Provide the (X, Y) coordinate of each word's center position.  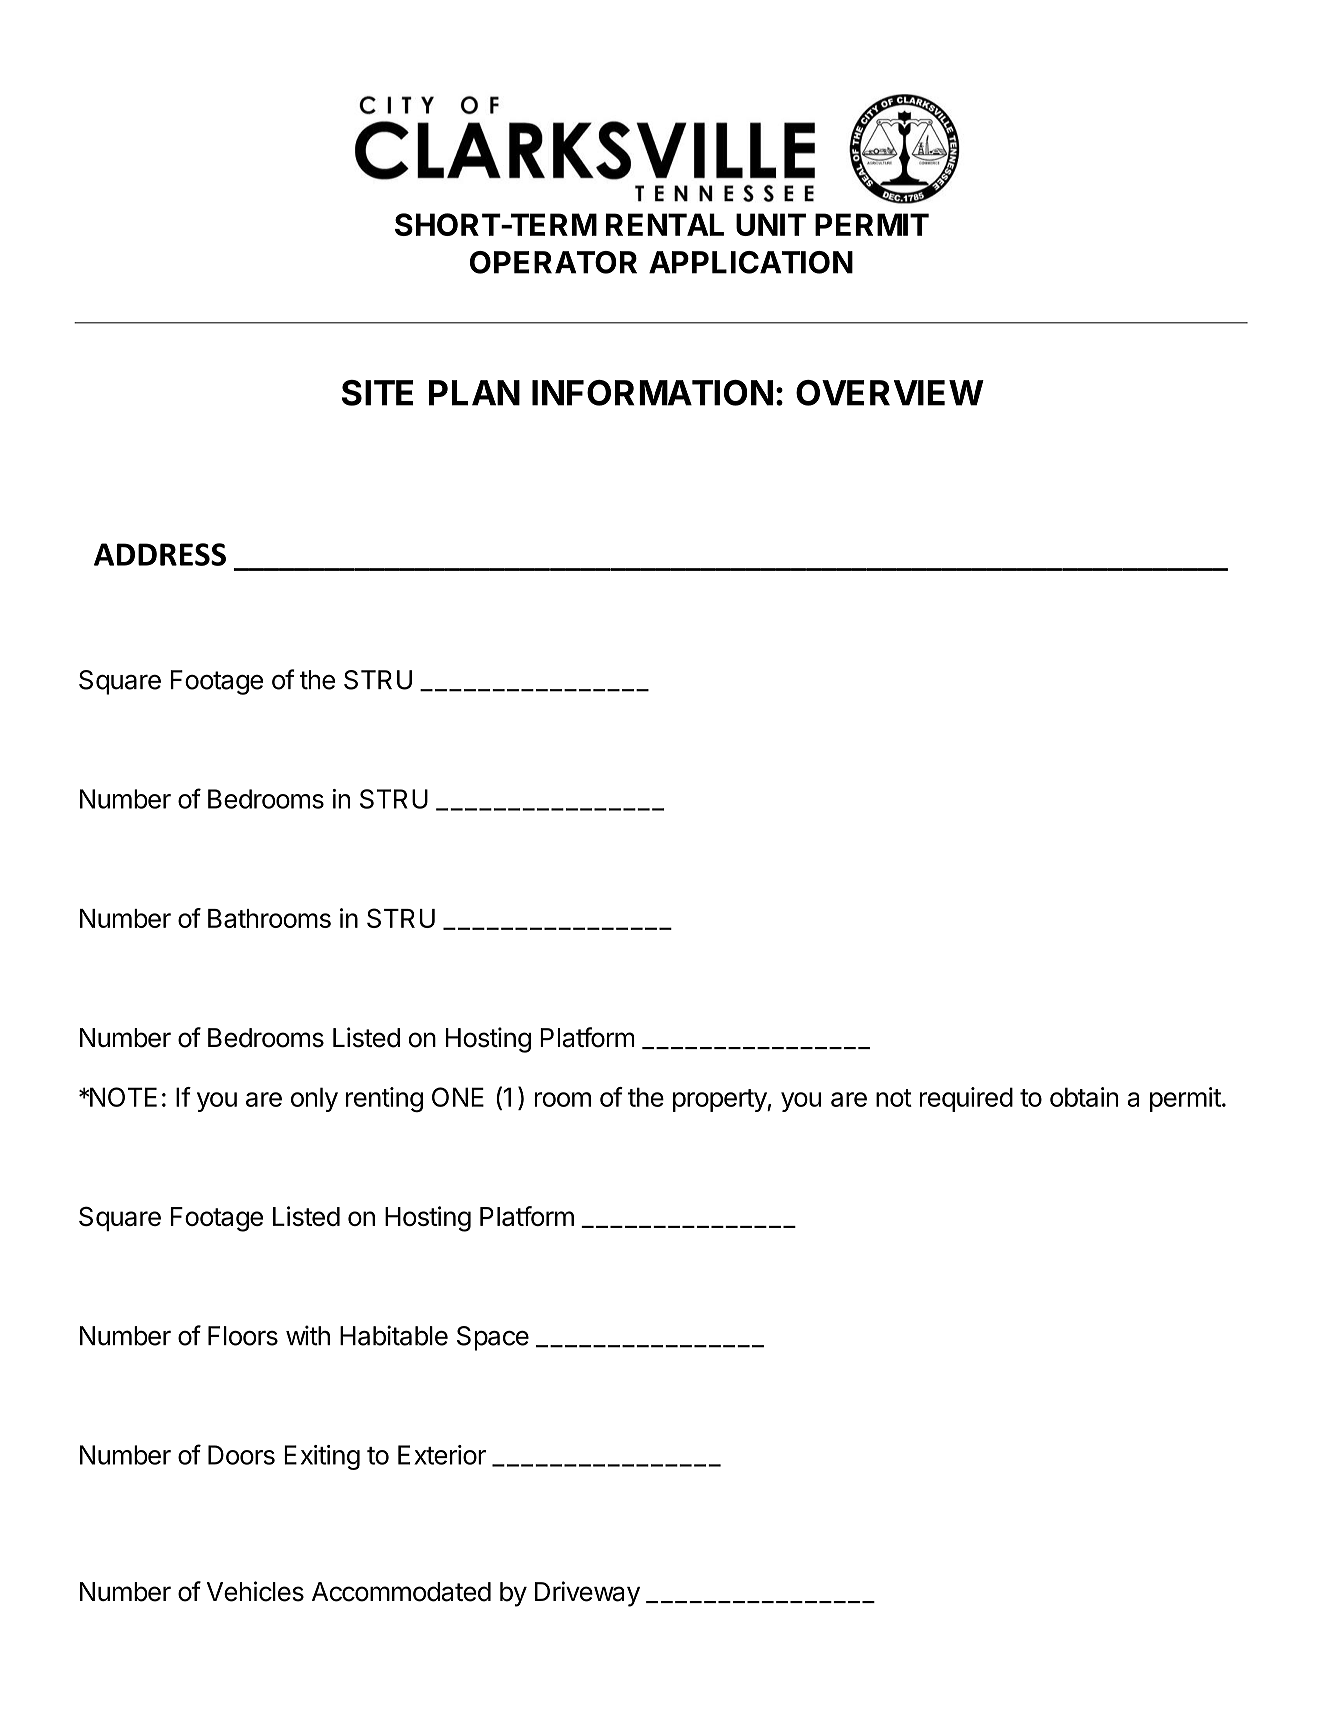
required (966, 1099)
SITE (377, 393)
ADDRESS (160, 554)
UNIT (771, 224)
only (314, 1099)
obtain (1084, 1097)
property (720, 1100)
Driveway (587, 1594)
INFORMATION (652, 393)
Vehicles (255, 1591)
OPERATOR (553, 262)
